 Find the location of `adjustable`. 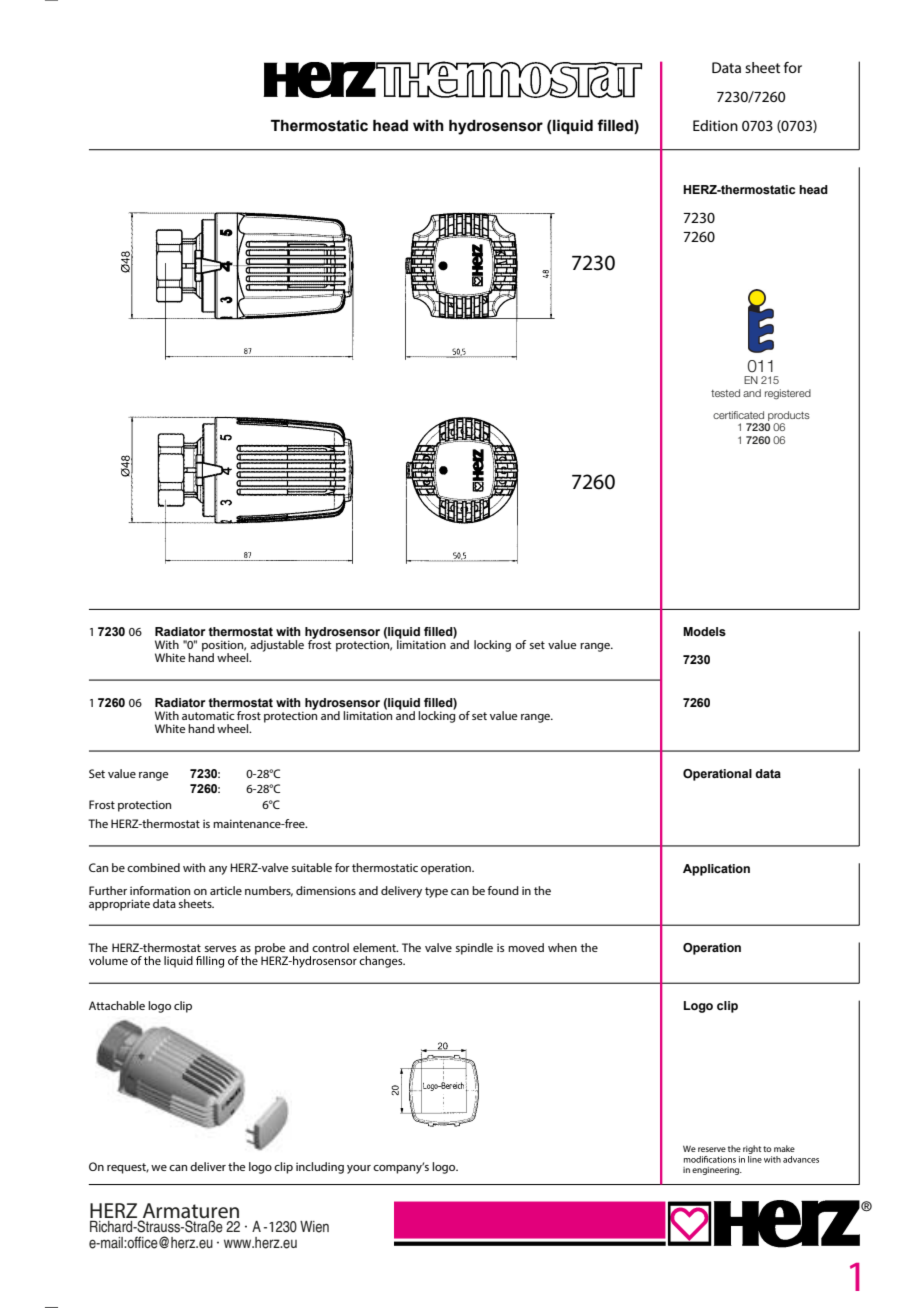

adjustable is located at coordinates (277, 646).
